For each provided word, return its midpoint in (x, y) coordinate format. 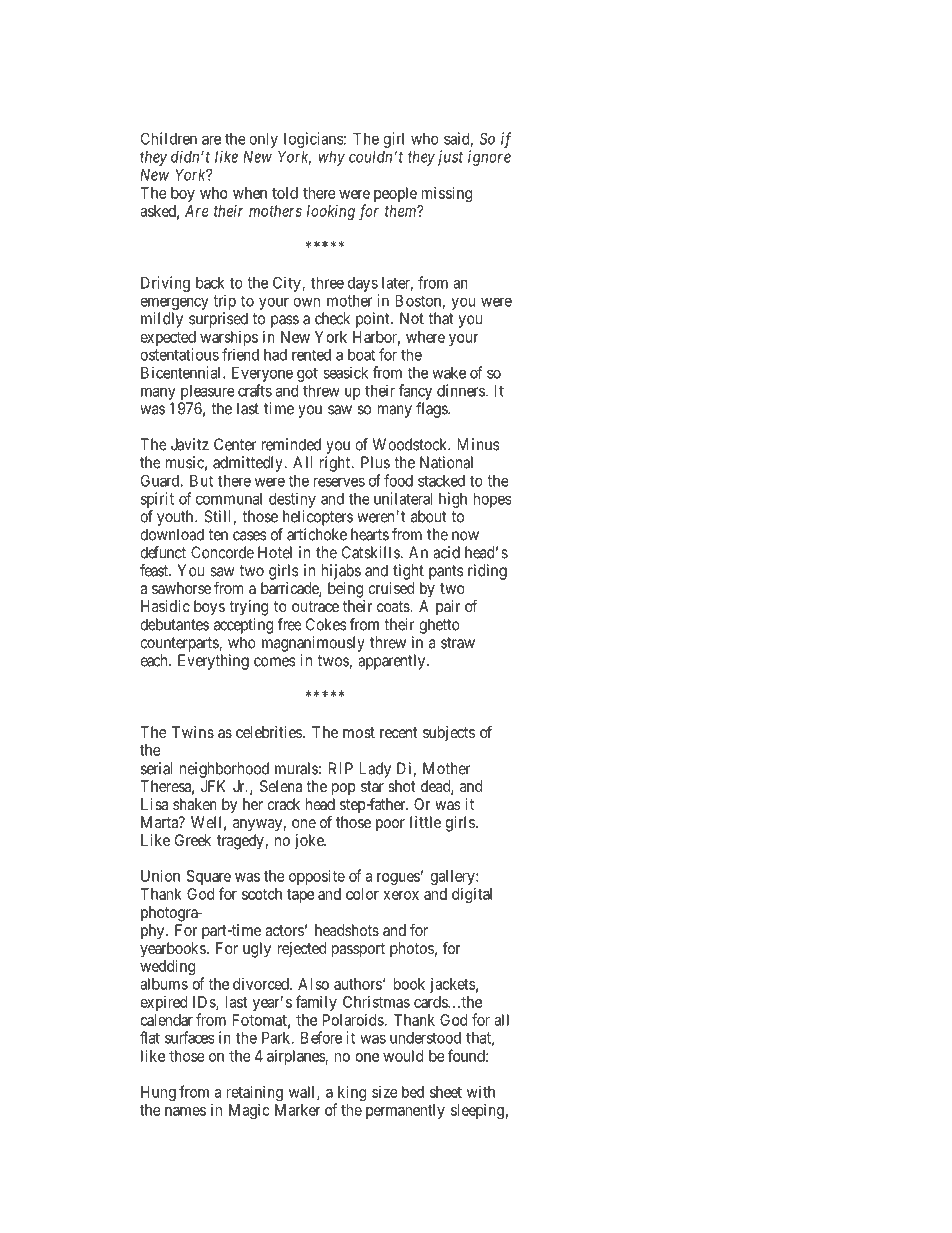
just (450, 158)
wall (303, 1093)
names (185, 1111)
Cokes (326, 624)
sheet (446, 1092)
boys (209, 608)
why (332, 158)
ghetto (439, 626)
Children (169, 138)
